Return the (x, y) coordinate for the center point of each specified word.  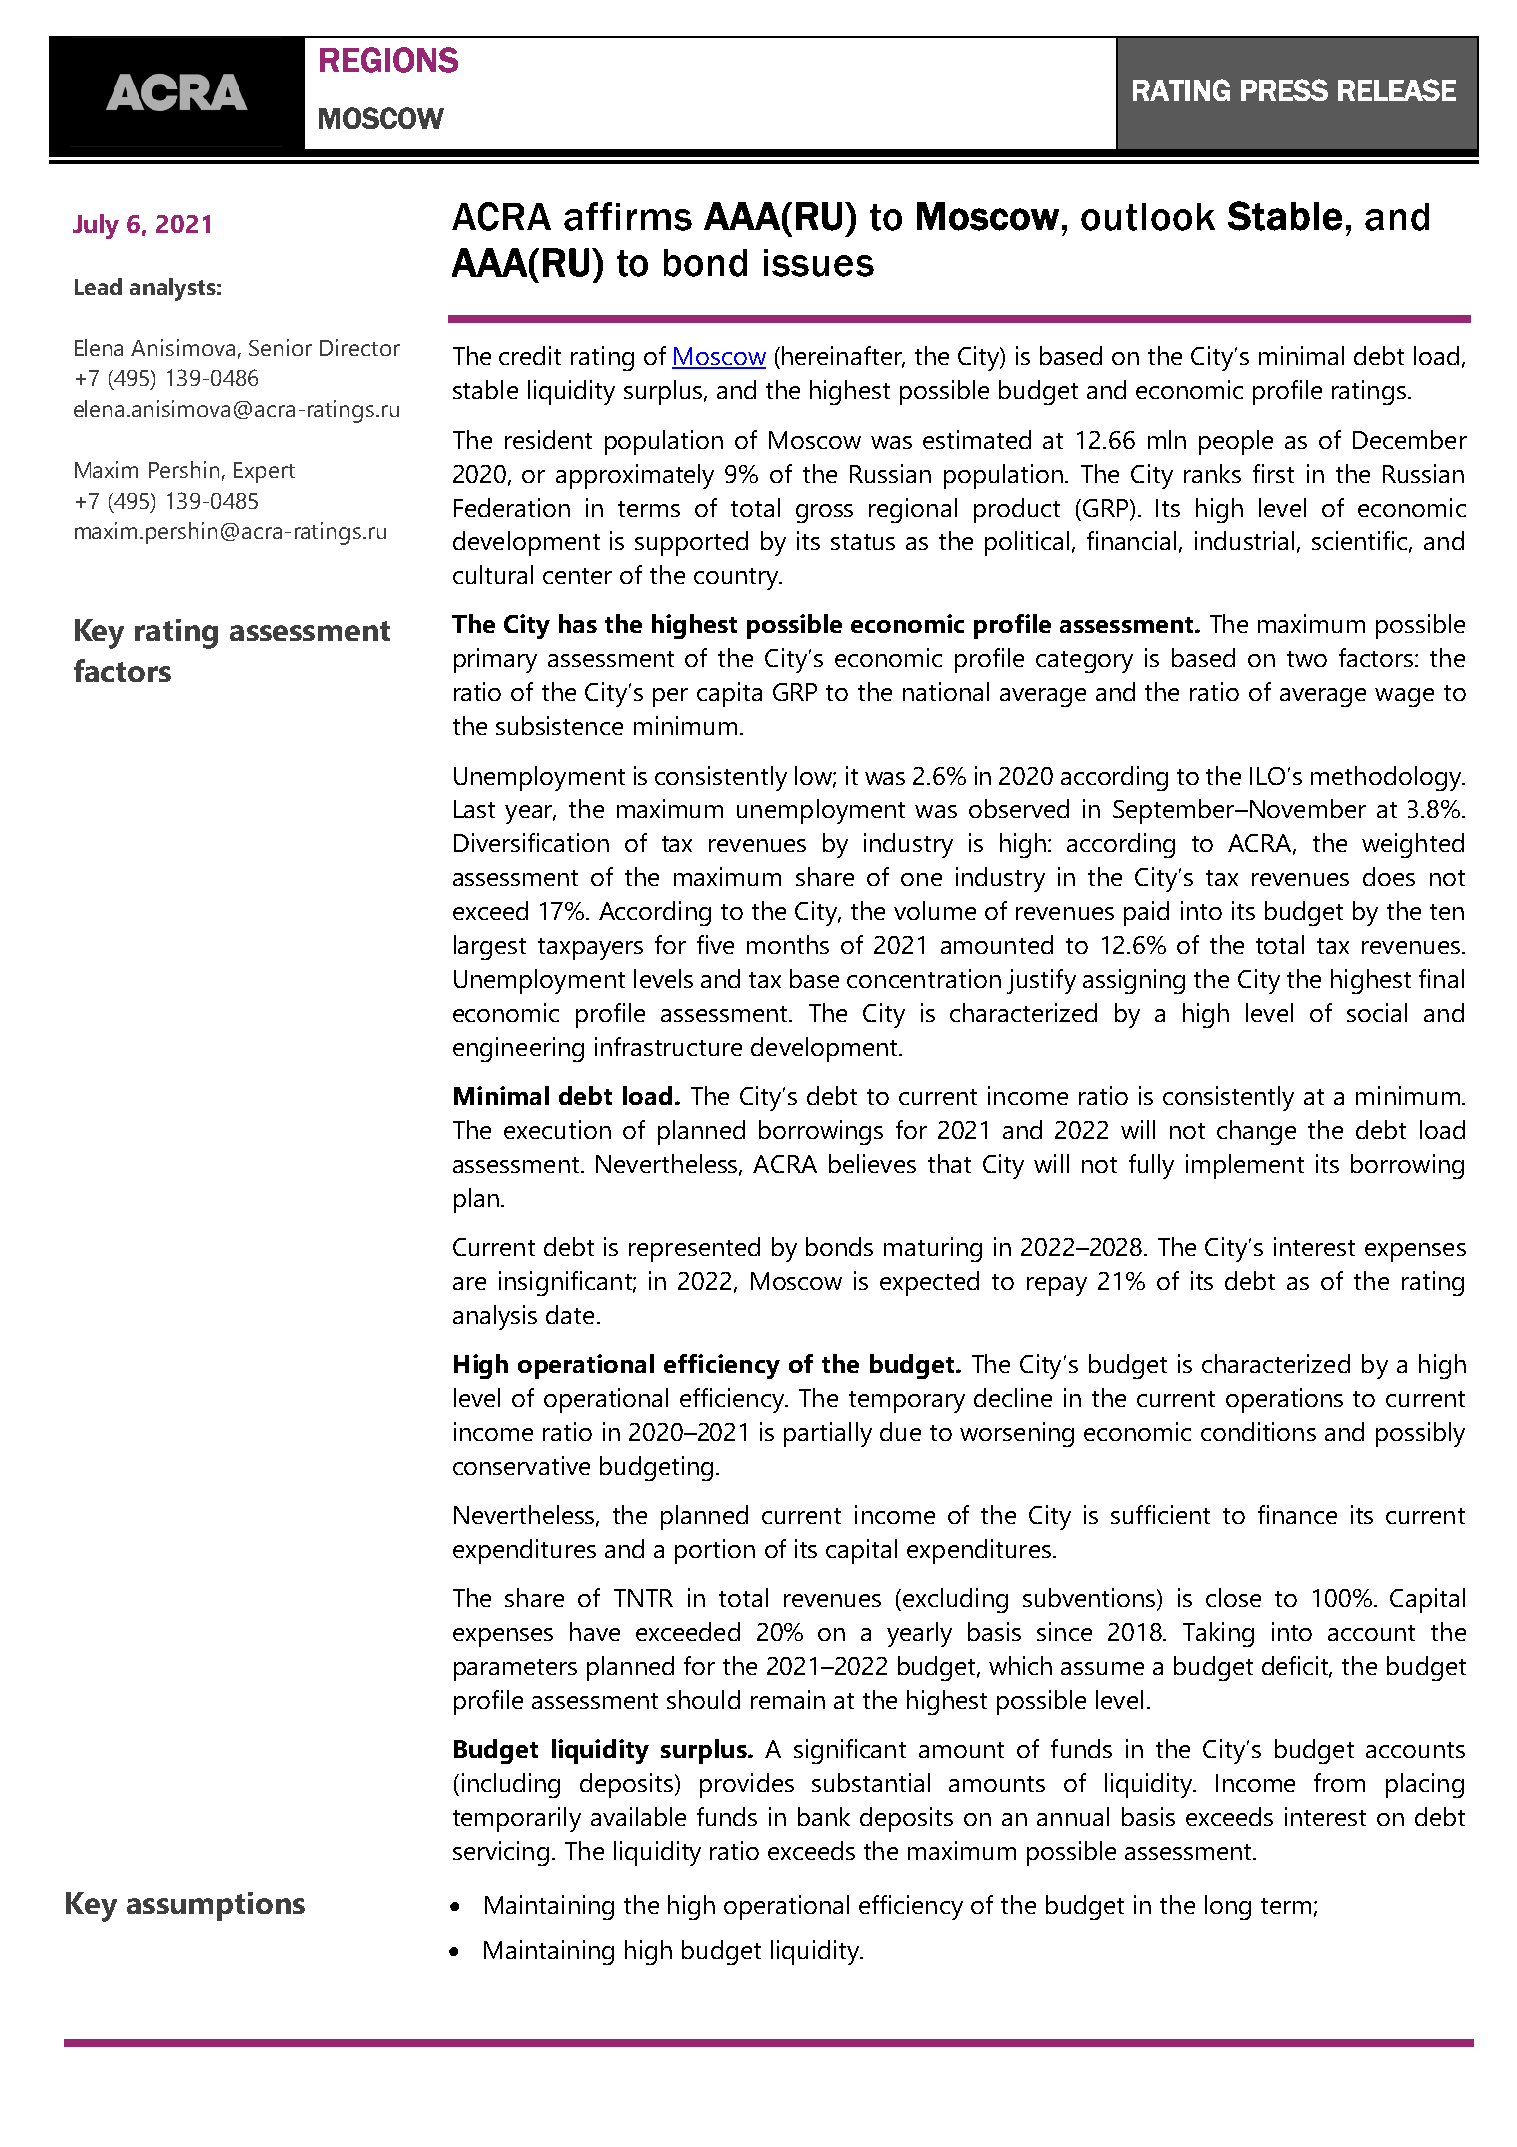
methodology (1387, 778)
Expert (264, 472)
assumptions (216, 1906)
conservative (521, 1465)
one (921, 879)
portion (715, 1551)
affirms (628, 216)
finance (1297, 1514)
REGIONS (389, 60)
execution (557, 1129)
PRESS (1284, 90)
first (1273, 473)
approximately (635, 476)
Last (474, 809)
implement (1245, 1166)
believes (872, 1163)
